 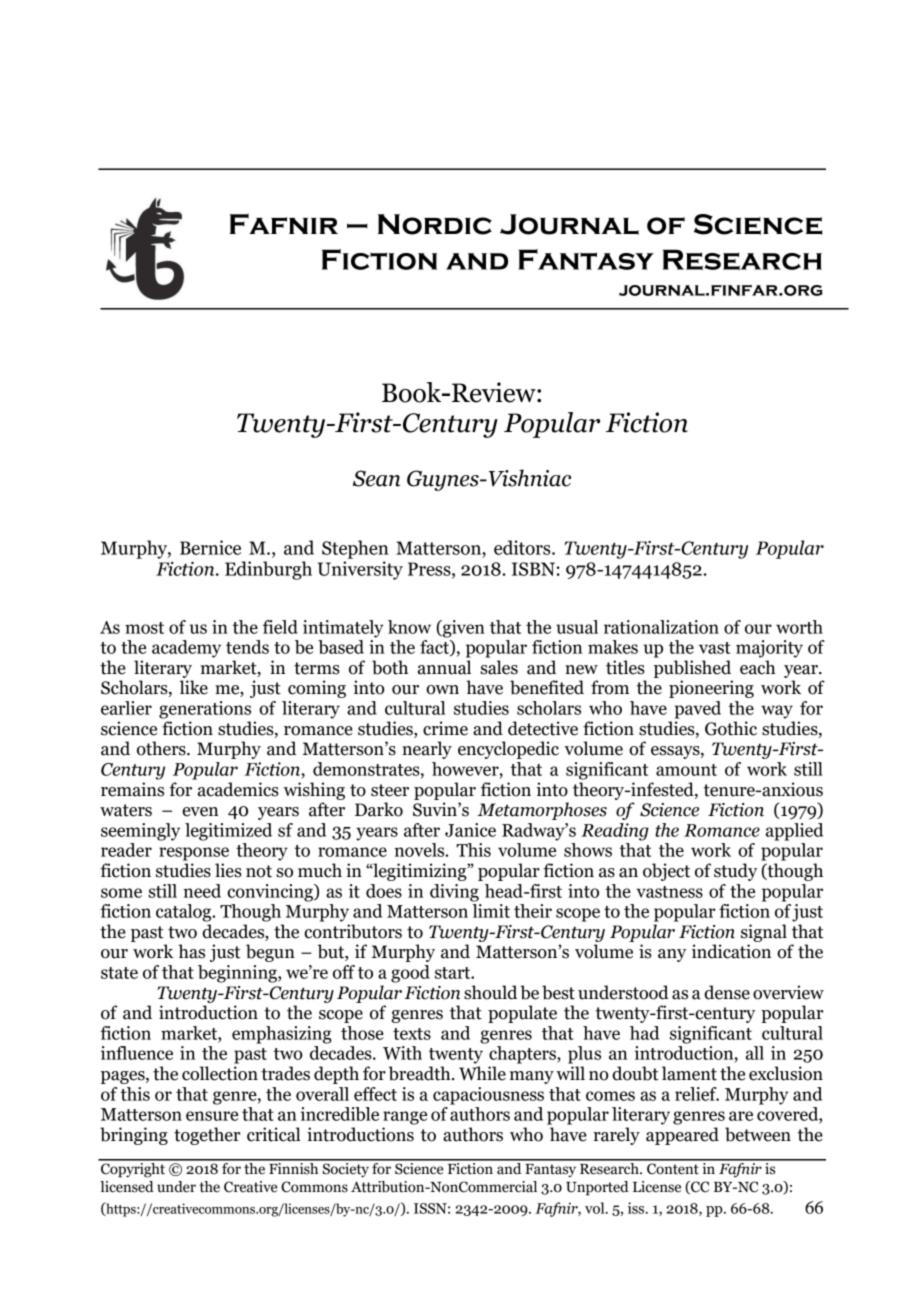 What do you see at coordinates (799, 627) in the screenshot?
I see `worth` at bounding box center [799, 627].
